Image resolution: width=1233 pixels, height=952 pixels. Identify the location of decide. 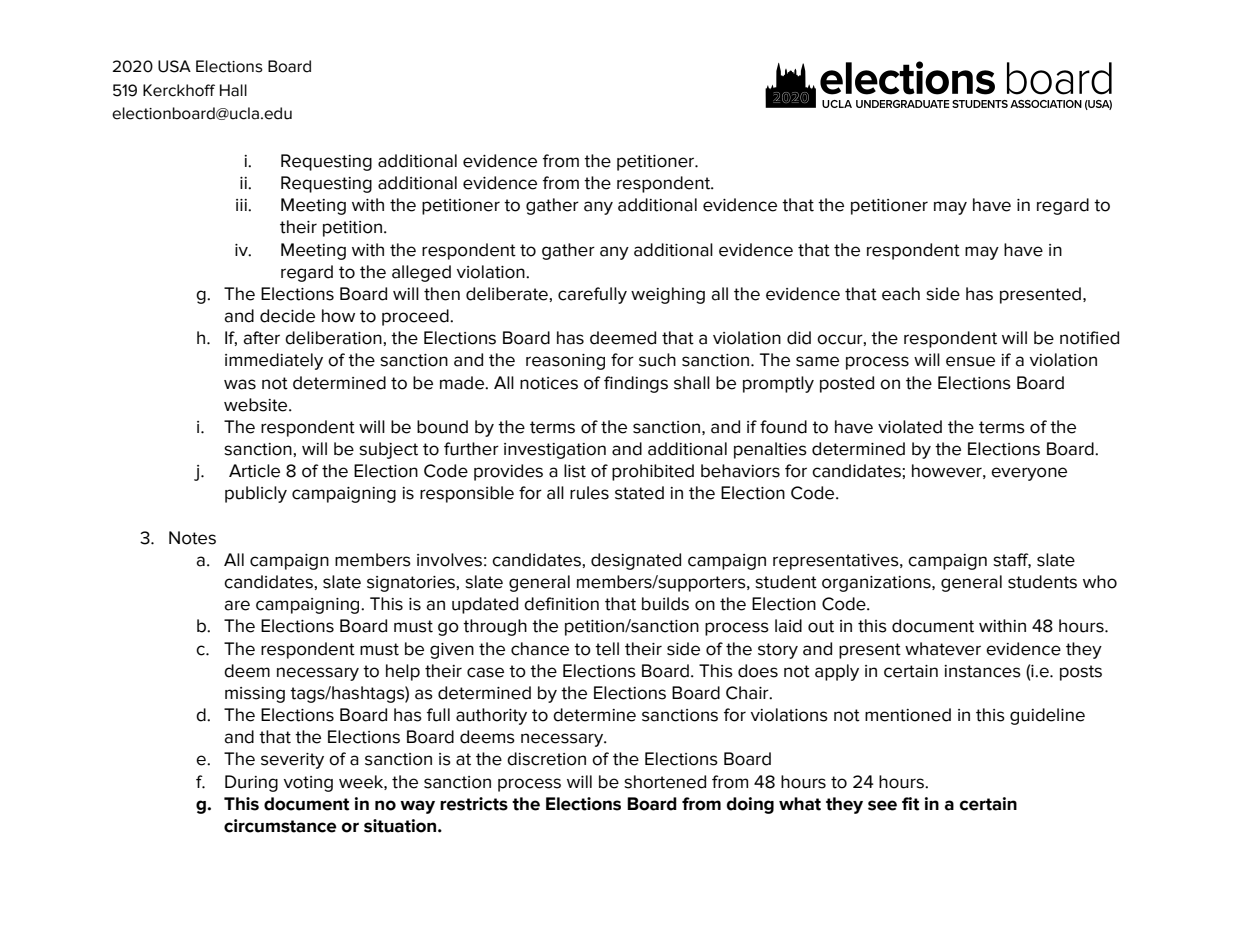
(287, 316).
